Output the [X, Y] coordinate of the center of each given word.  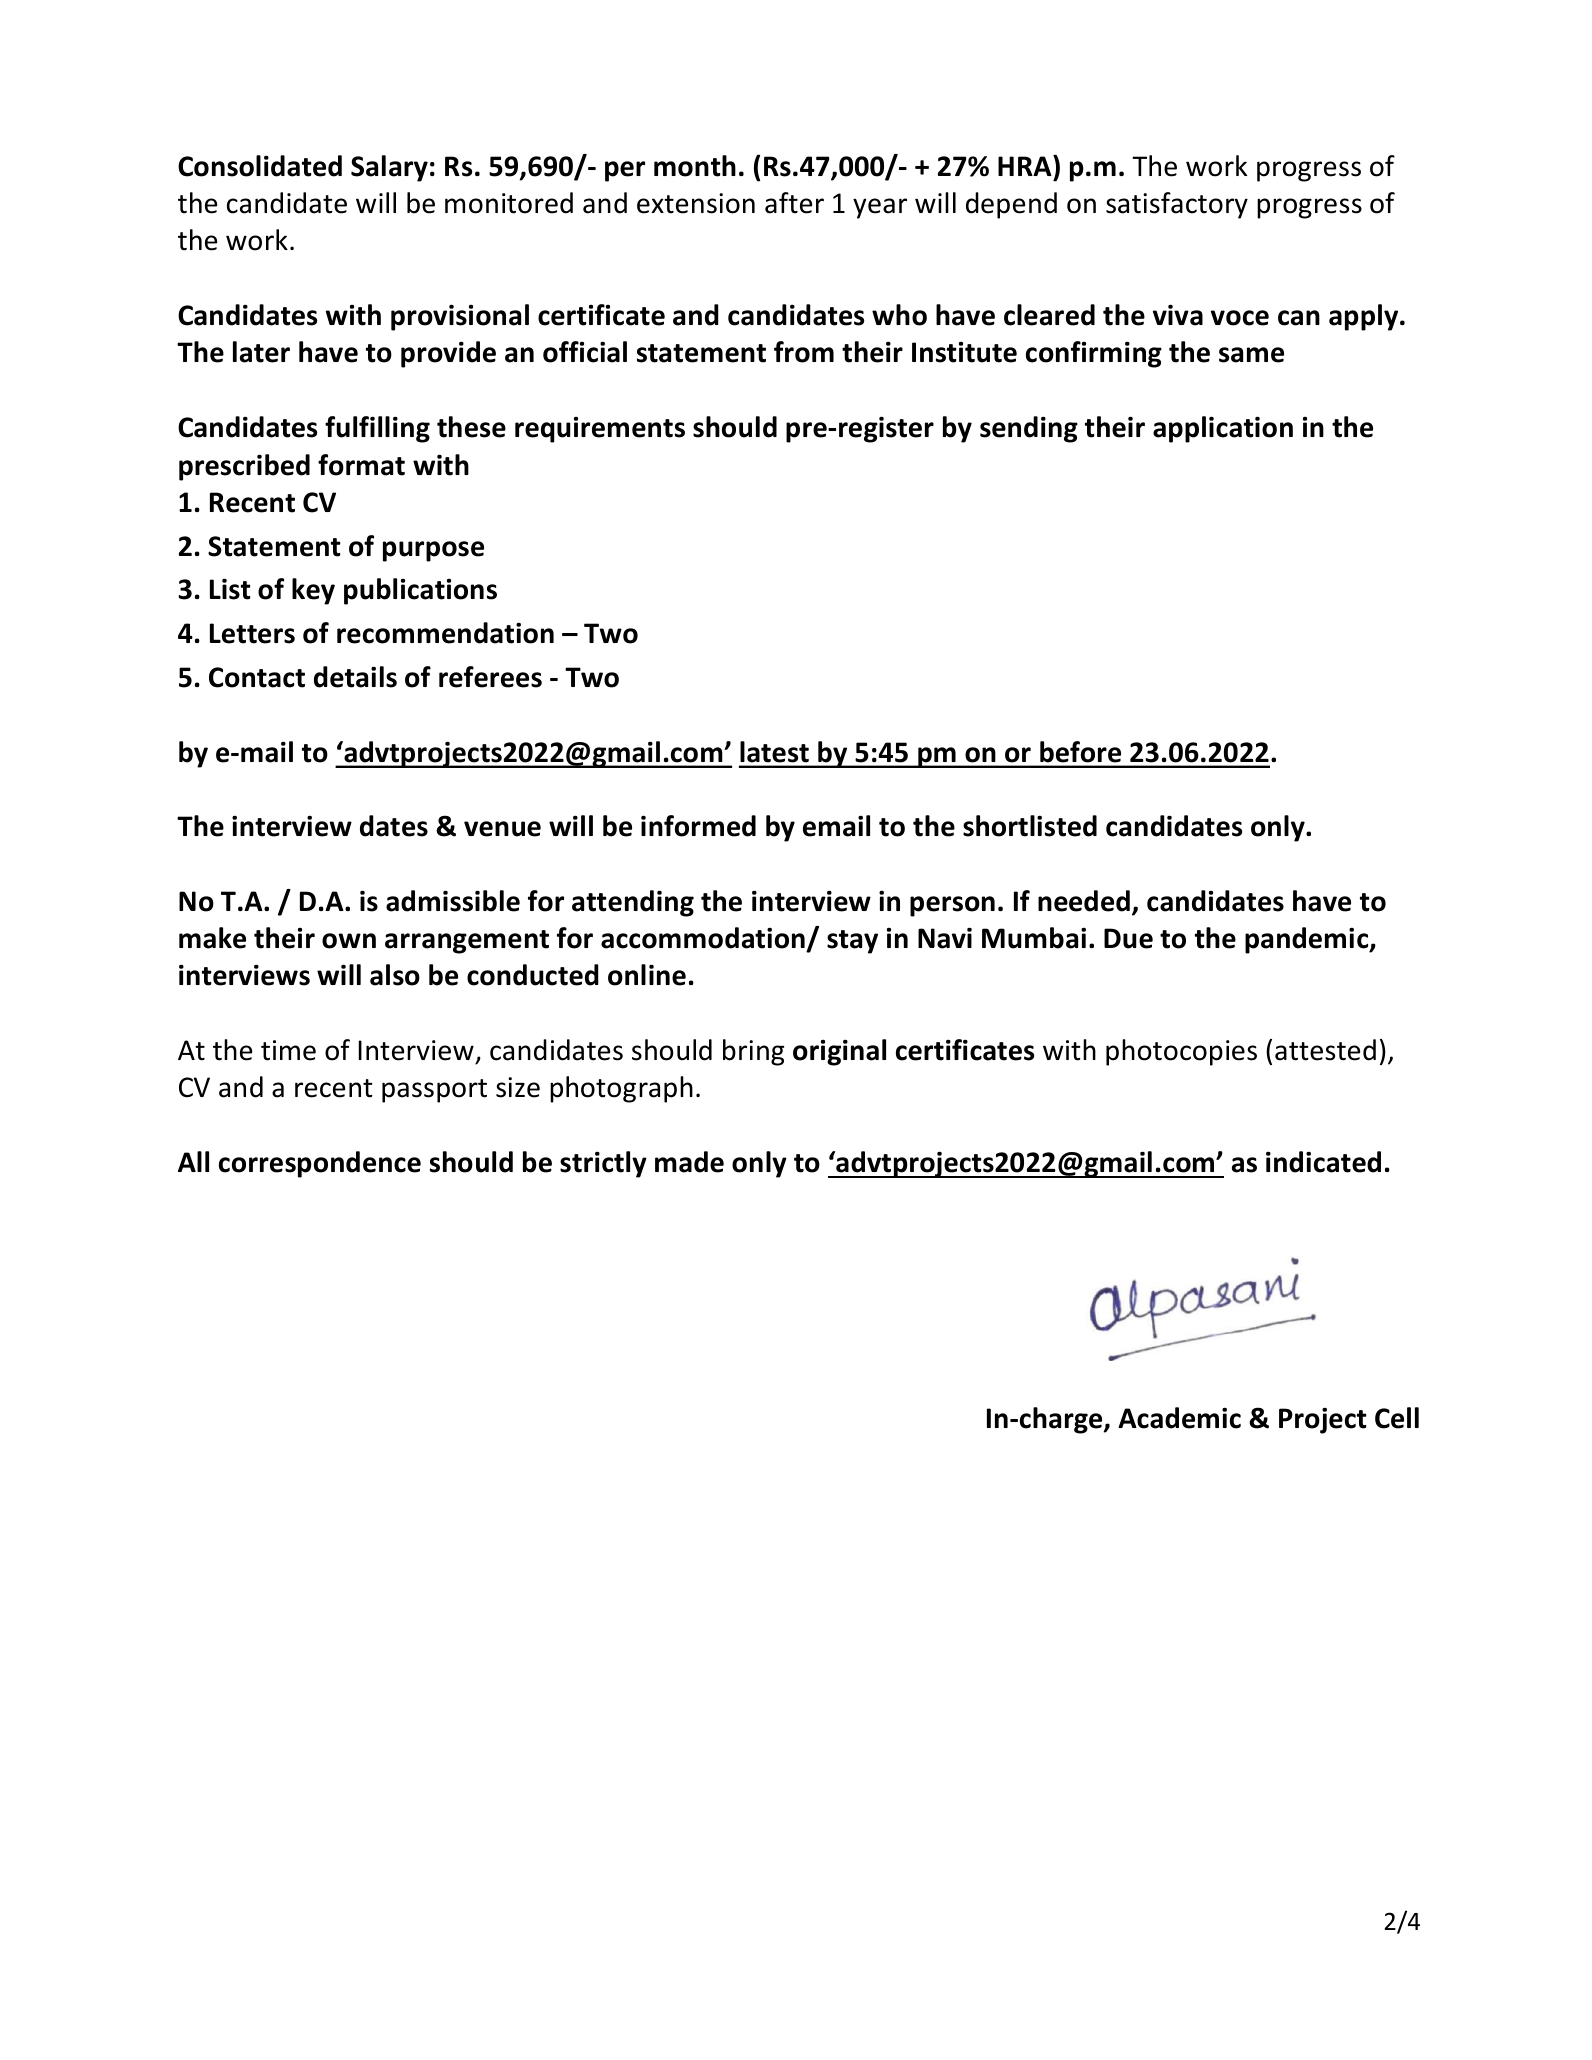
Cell [1397, 1418]
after [794, 203]
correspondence [320, 1164]
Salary [389, 168]
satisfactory [1177, 205]
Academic [1179, 1418]
